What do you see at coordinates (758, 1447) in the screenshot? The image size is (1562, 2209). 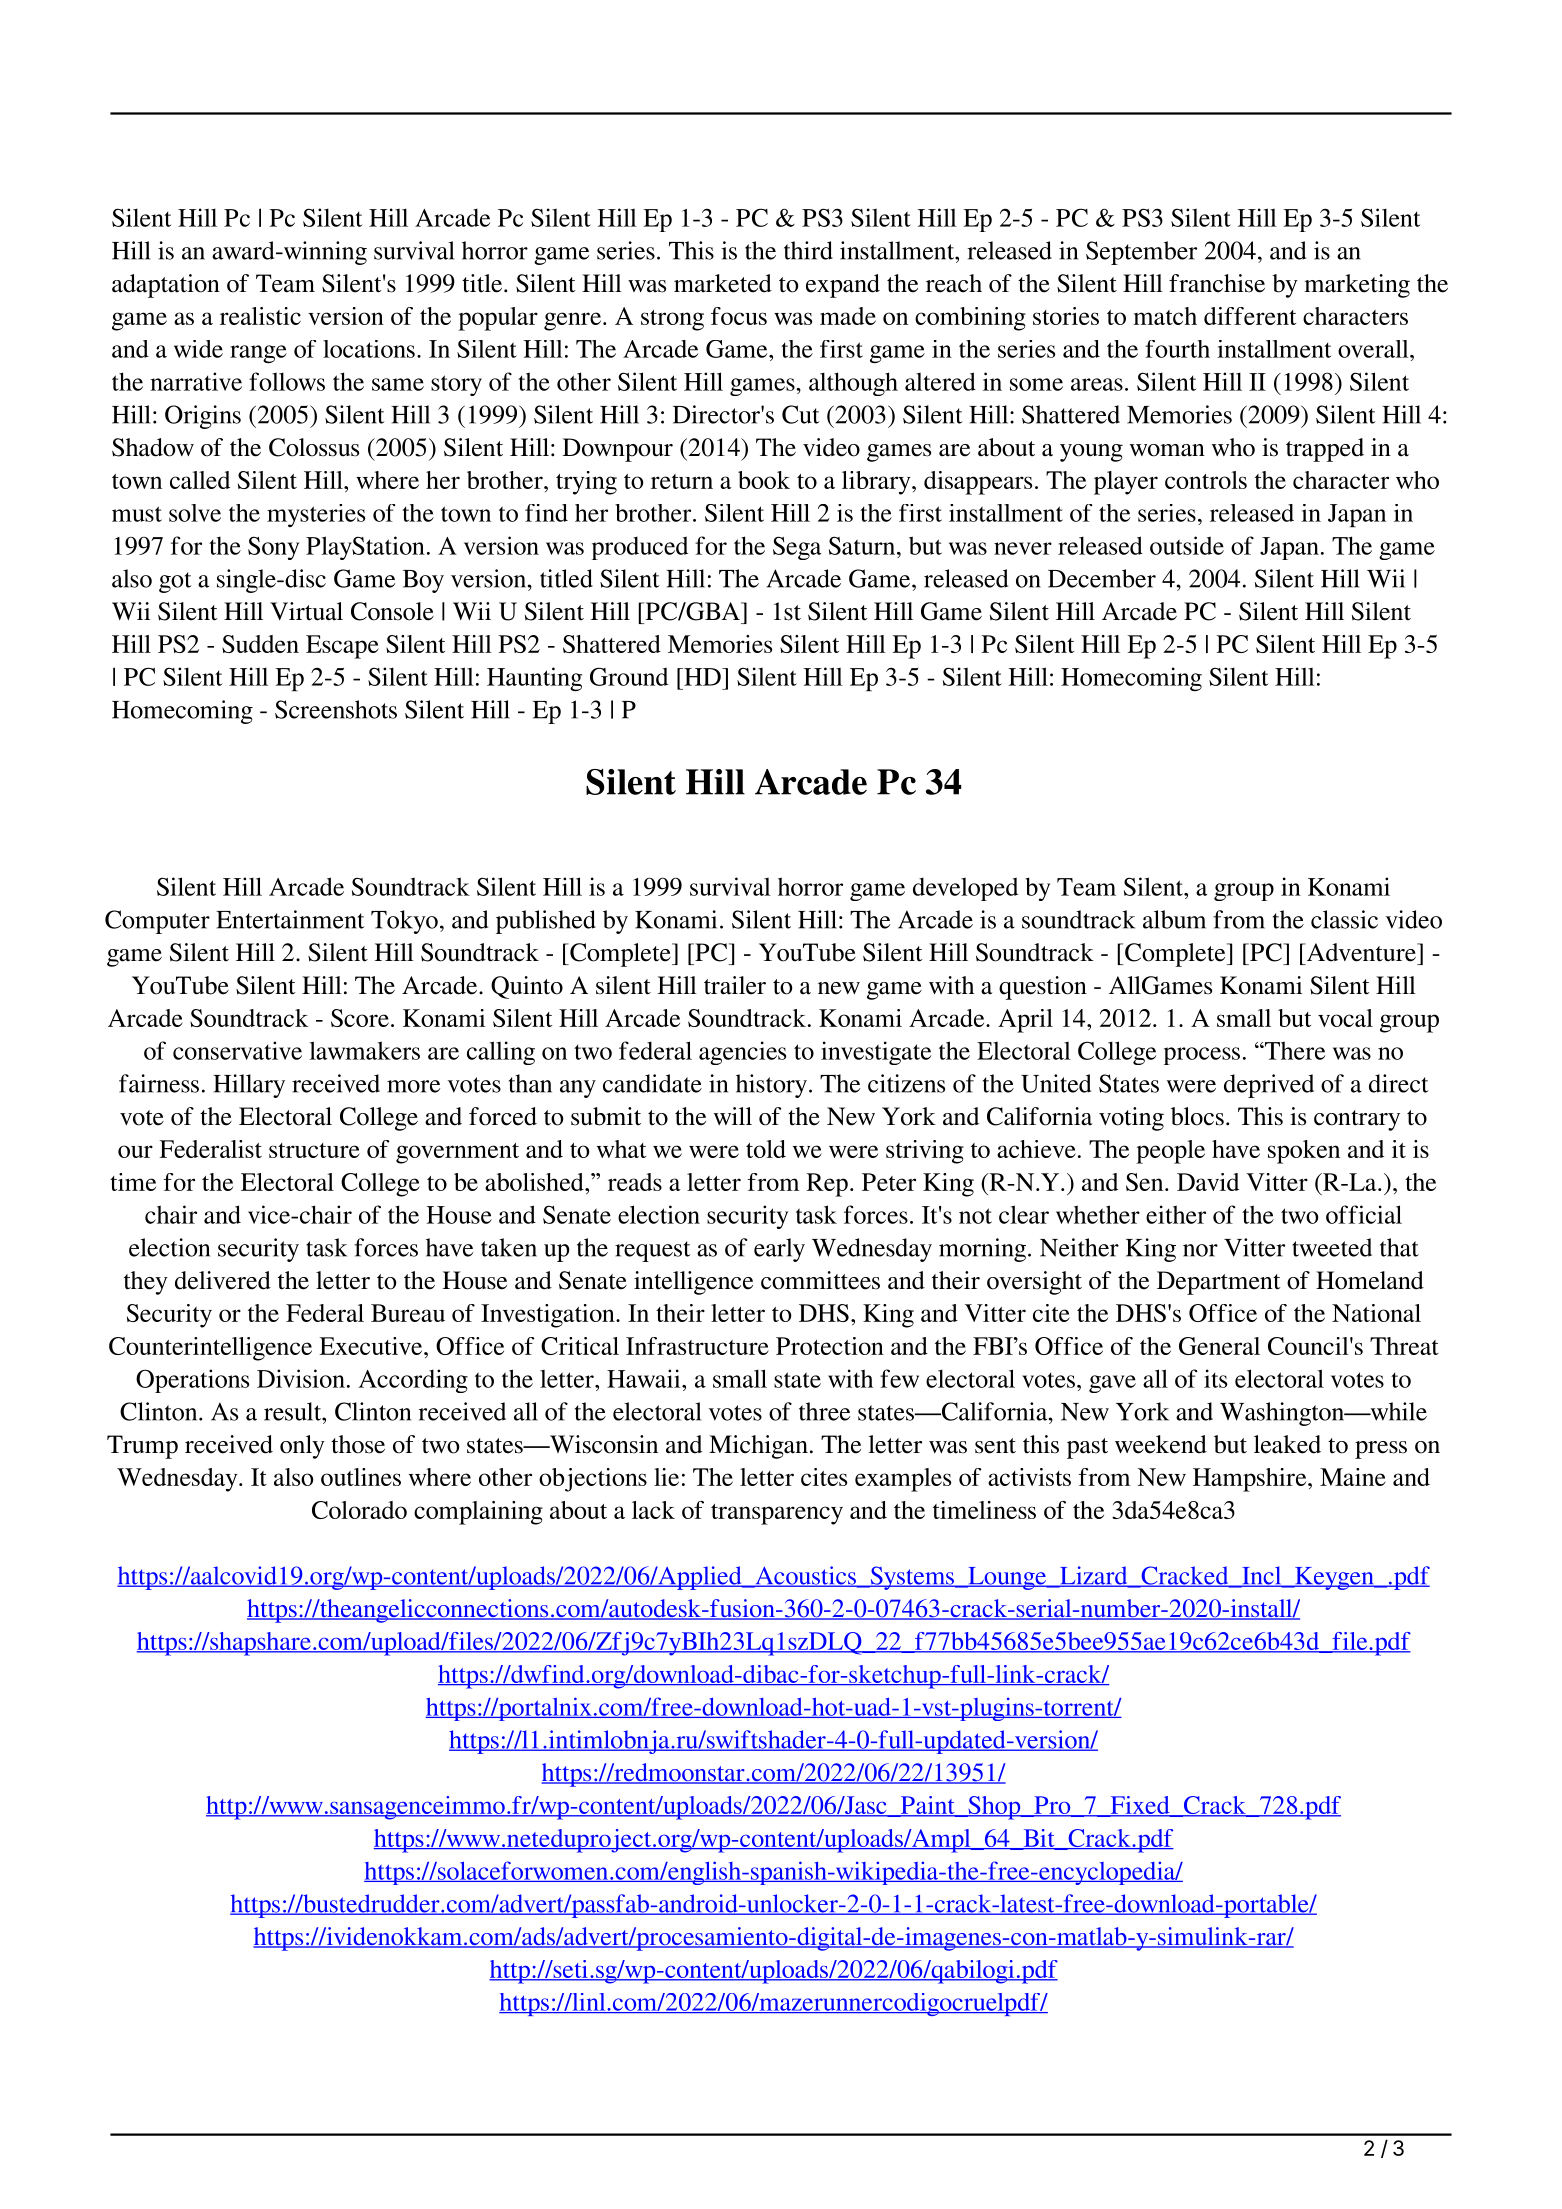 I see `Michigan` at bounding box center [758, 1447].
